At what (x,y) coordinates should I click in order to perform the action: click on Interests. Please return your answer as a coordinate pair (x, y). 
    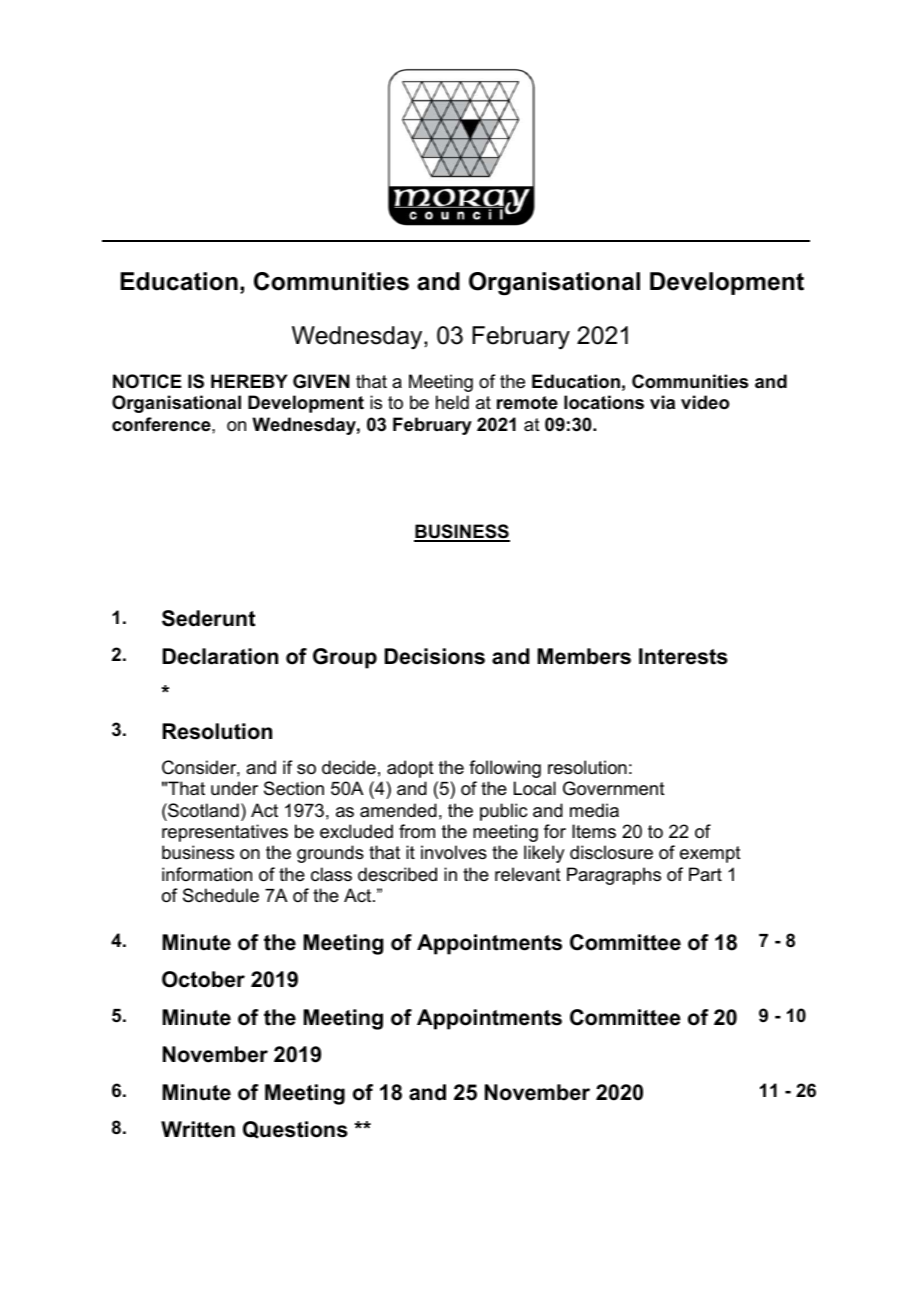
    Looking at the image, I should click on (683, 656).
